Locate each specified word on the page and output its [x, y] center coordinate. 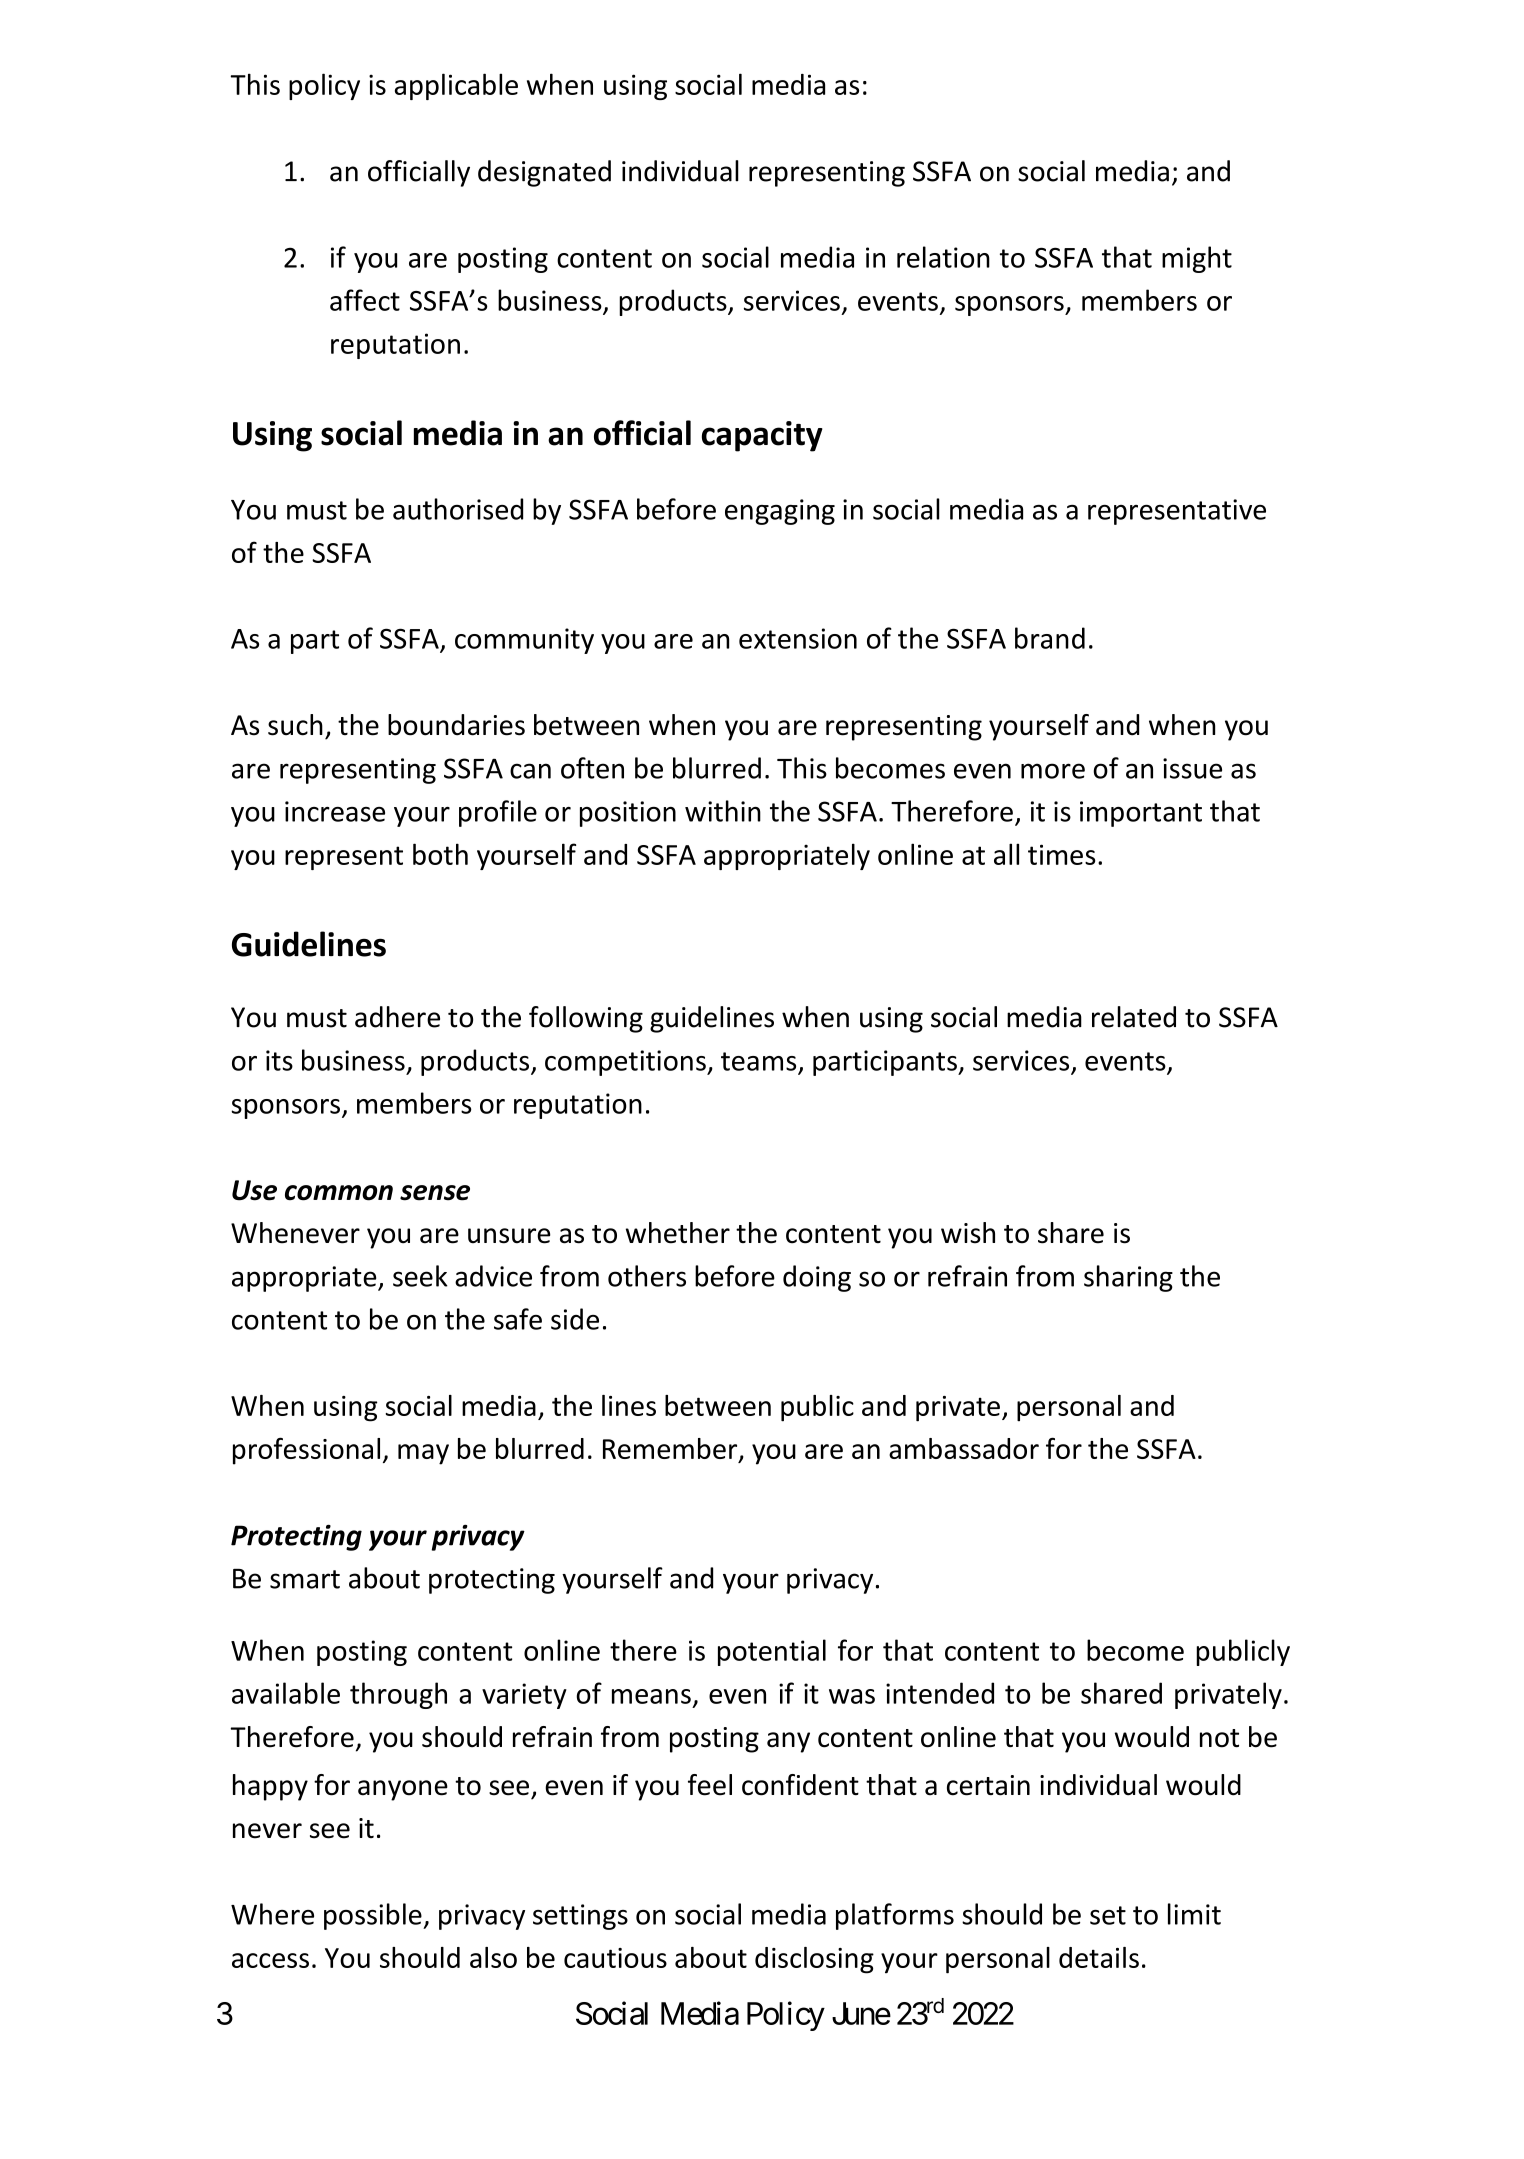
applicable [456, 86]
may [423, 1454]
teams [758, 1061]
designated [544, 173]
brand [1050, 638]
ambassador [964, 1448]
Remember [671, 1450]
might [1197, 259]
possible [374, 1916]
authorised [458, 509]
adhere [397, 1017]
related [1134, 1017]
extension [798, 638]
